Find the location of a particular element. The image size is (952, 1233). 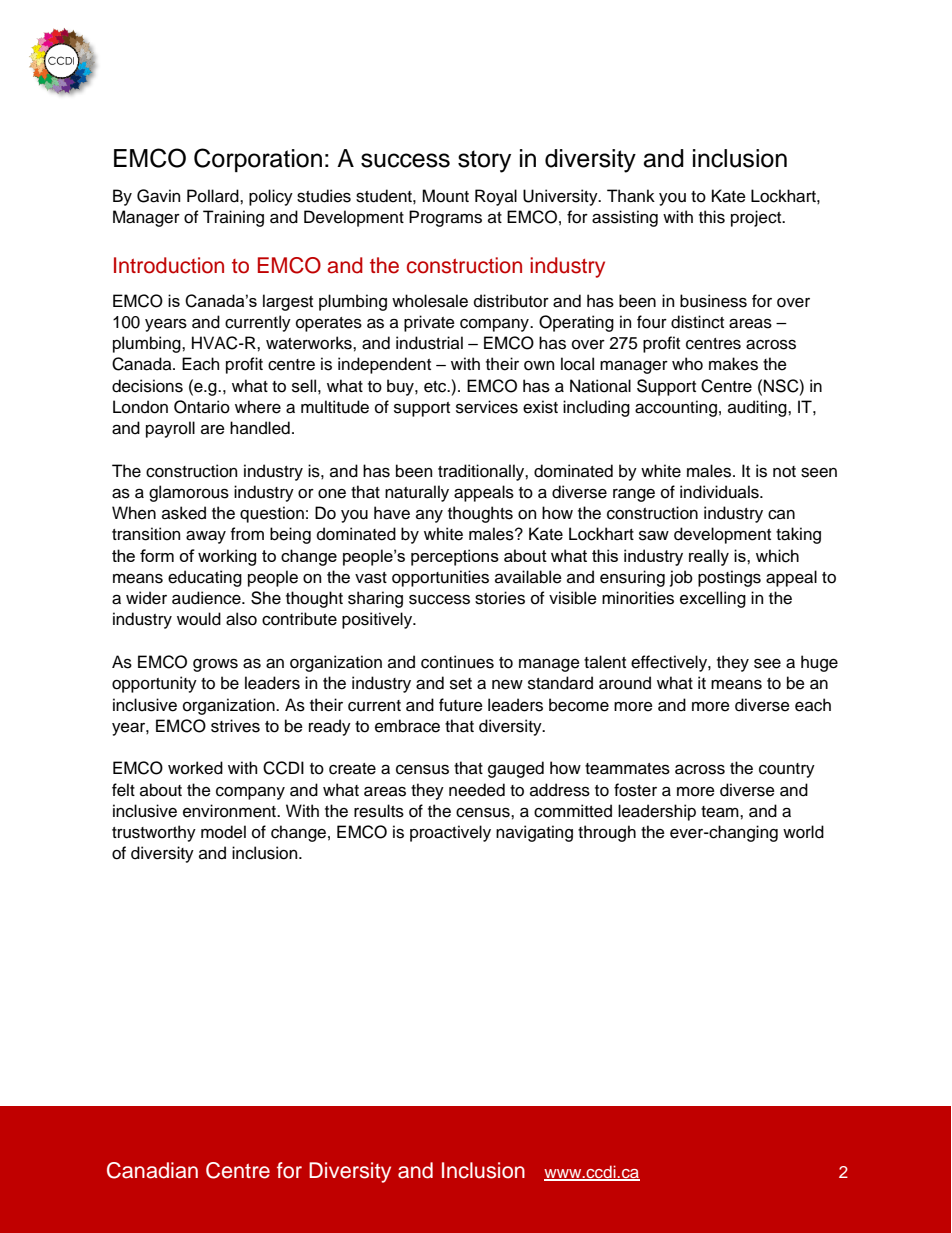

Royal is located at coordinates (496, 197).
